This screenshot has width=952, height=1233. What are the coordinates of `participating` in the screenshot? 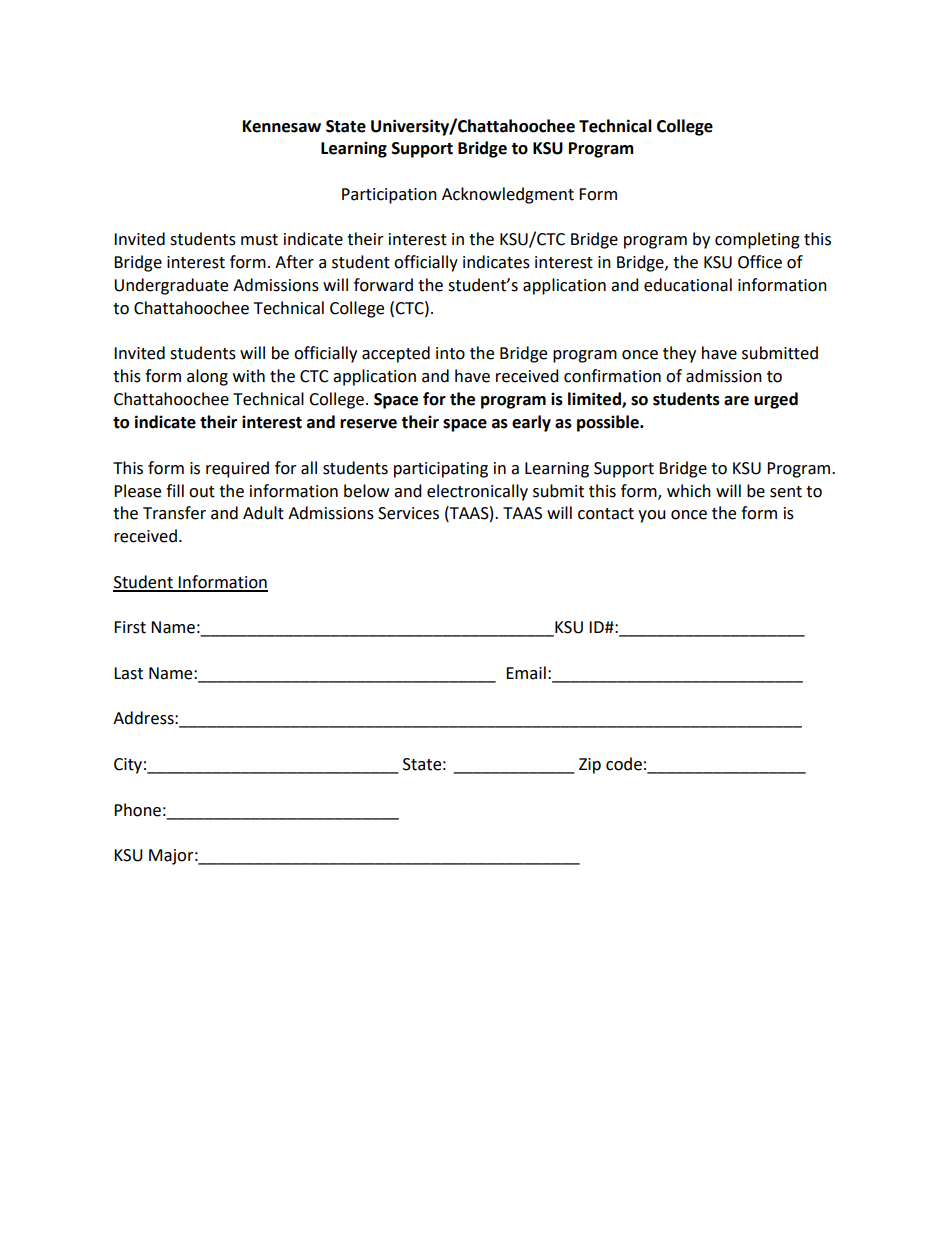 It's located at (441, 470).
